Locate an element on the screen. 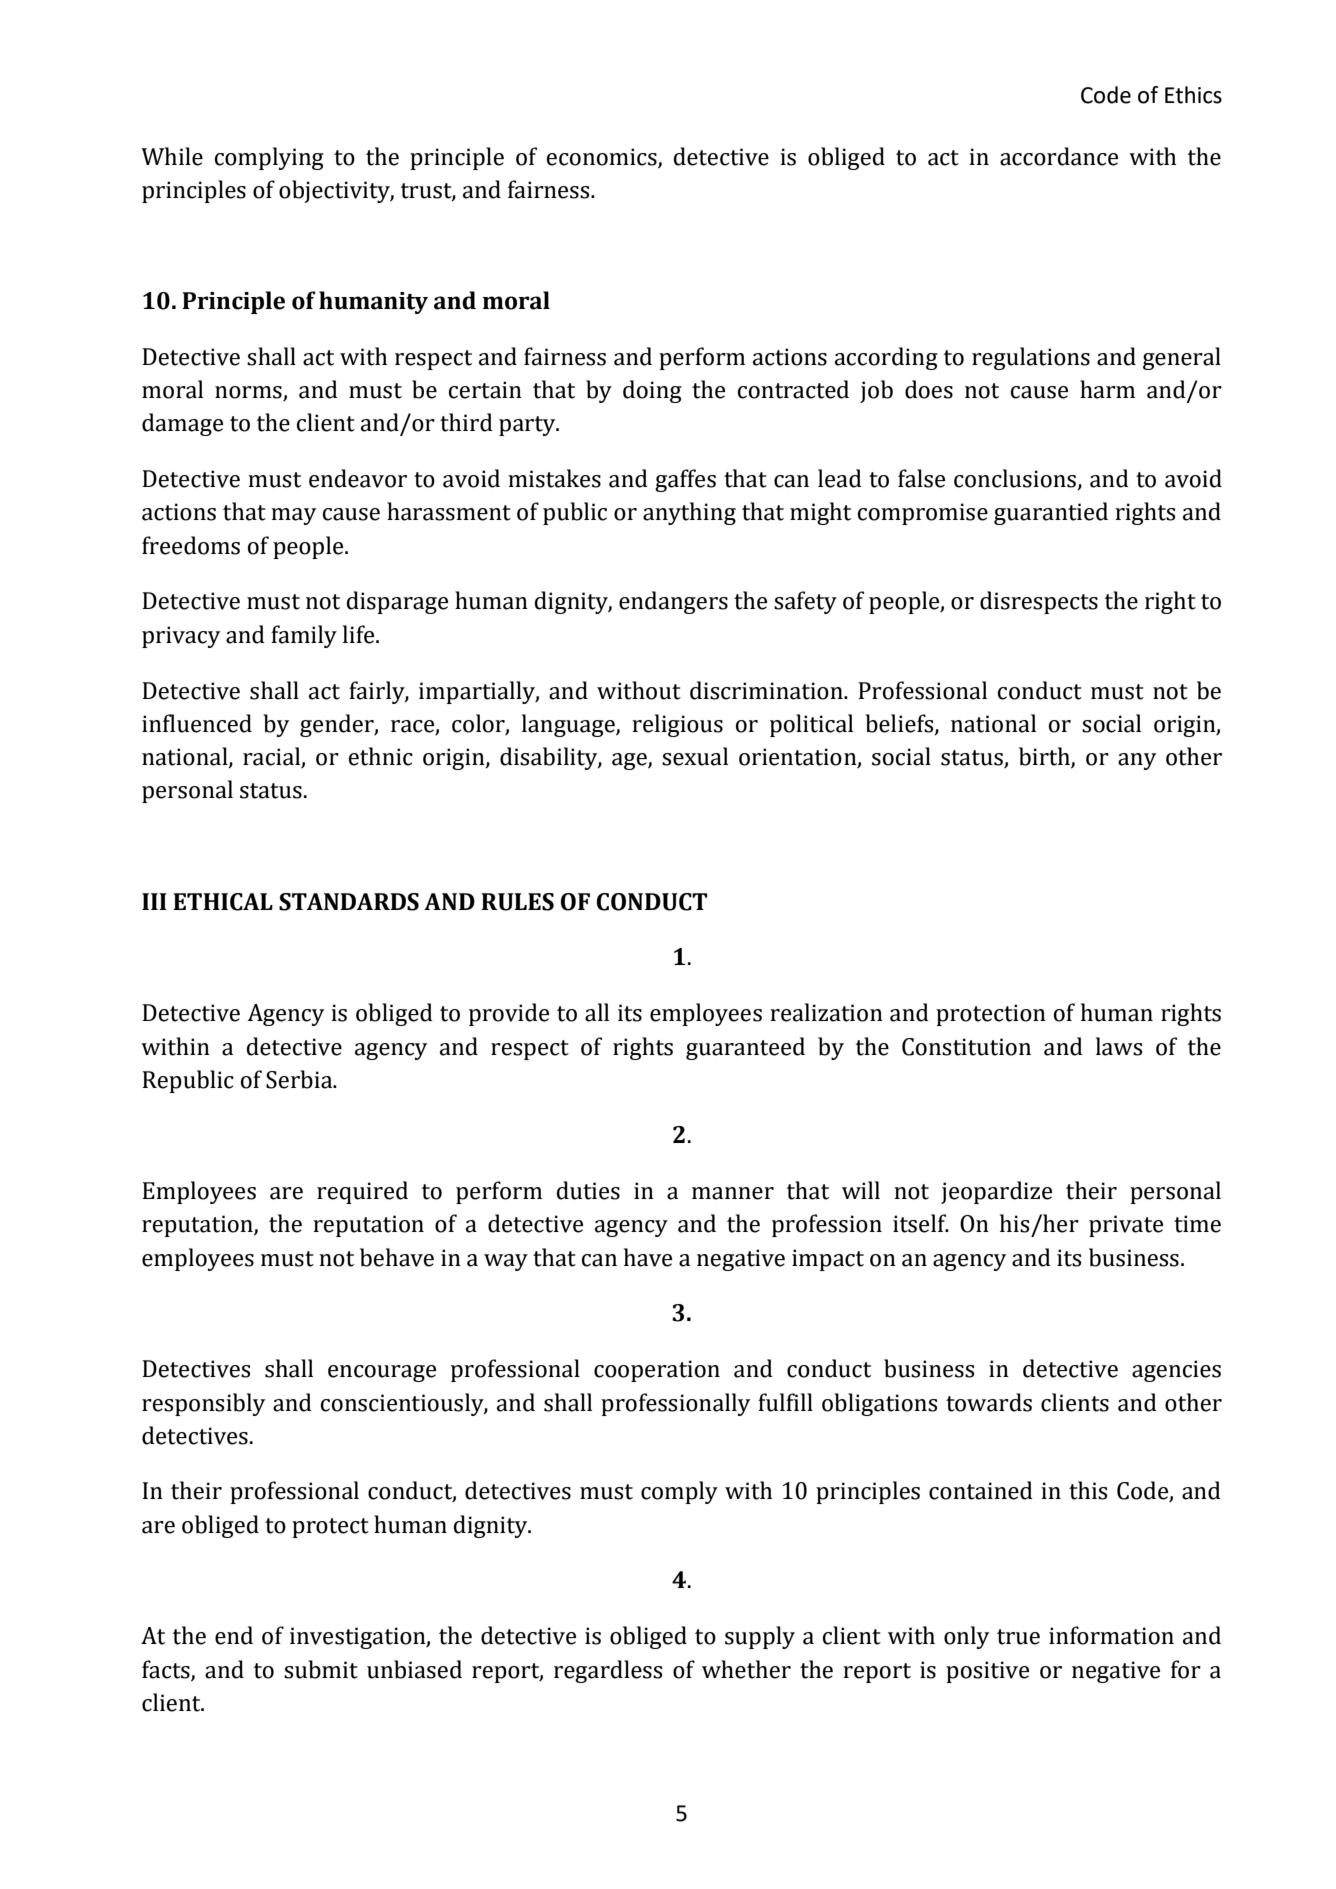  beliefs is located at coordinates (900, 724).
